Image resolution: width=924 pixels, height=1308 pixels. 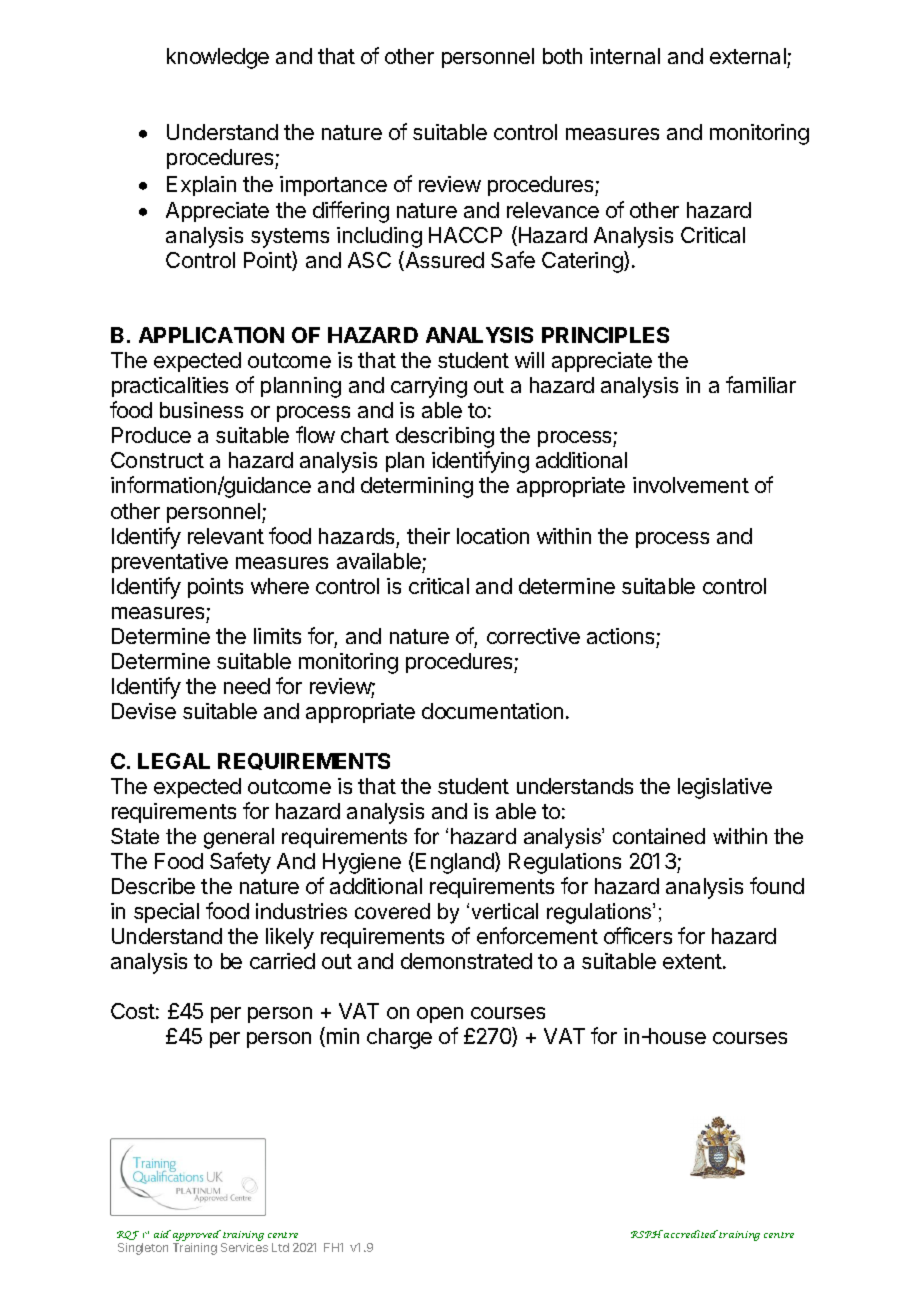 I want to click on both, so click(x=562, y=56).
